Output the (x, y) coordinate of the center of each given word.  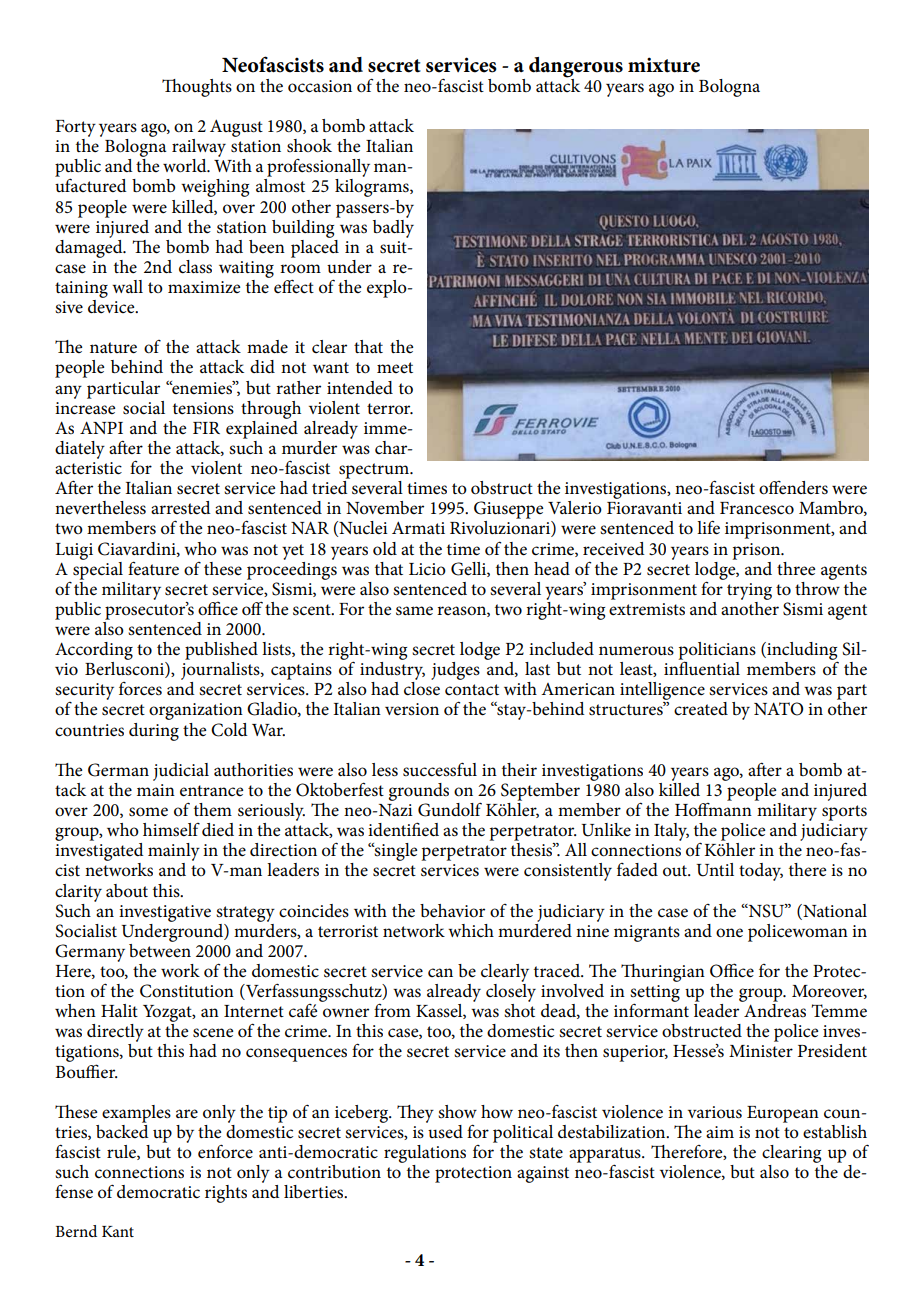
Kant (118, 1231)
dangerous (576, 67)
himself (171, 830)
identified (403, 829)
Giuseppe (508, 510)
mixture (664, 65)
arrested (181, 508)
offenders (793, 488)
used (444, 1130)
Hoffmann (713, 808)
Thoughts (197, 88)
